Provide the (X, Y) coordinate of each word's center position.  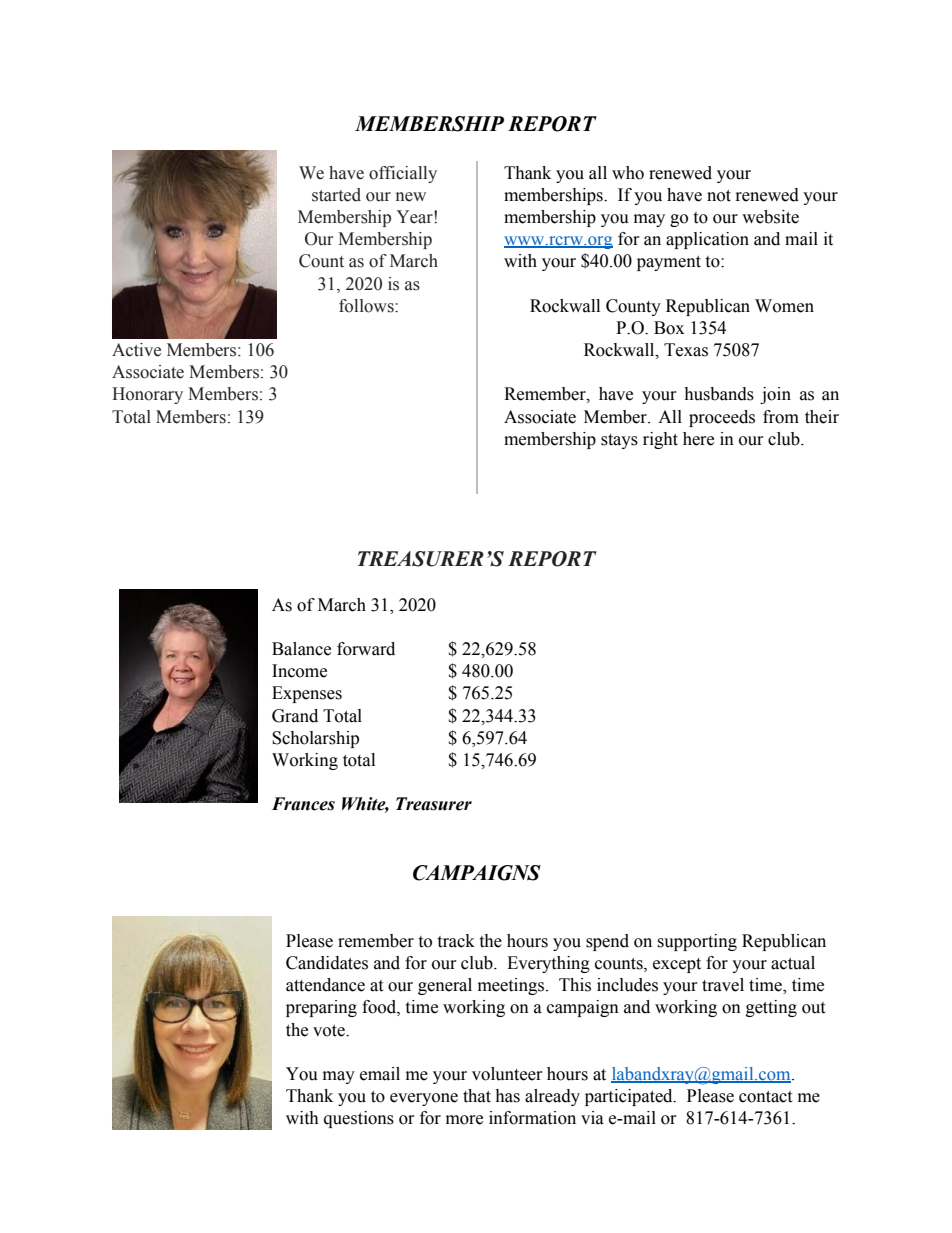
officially (403, 174)
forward (366, 649)
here (698, 439)
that (477, 1096)
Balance (301, 649)
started (336, 195)
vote (330, 1031)
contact (765, 1097)
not (719, 196)
